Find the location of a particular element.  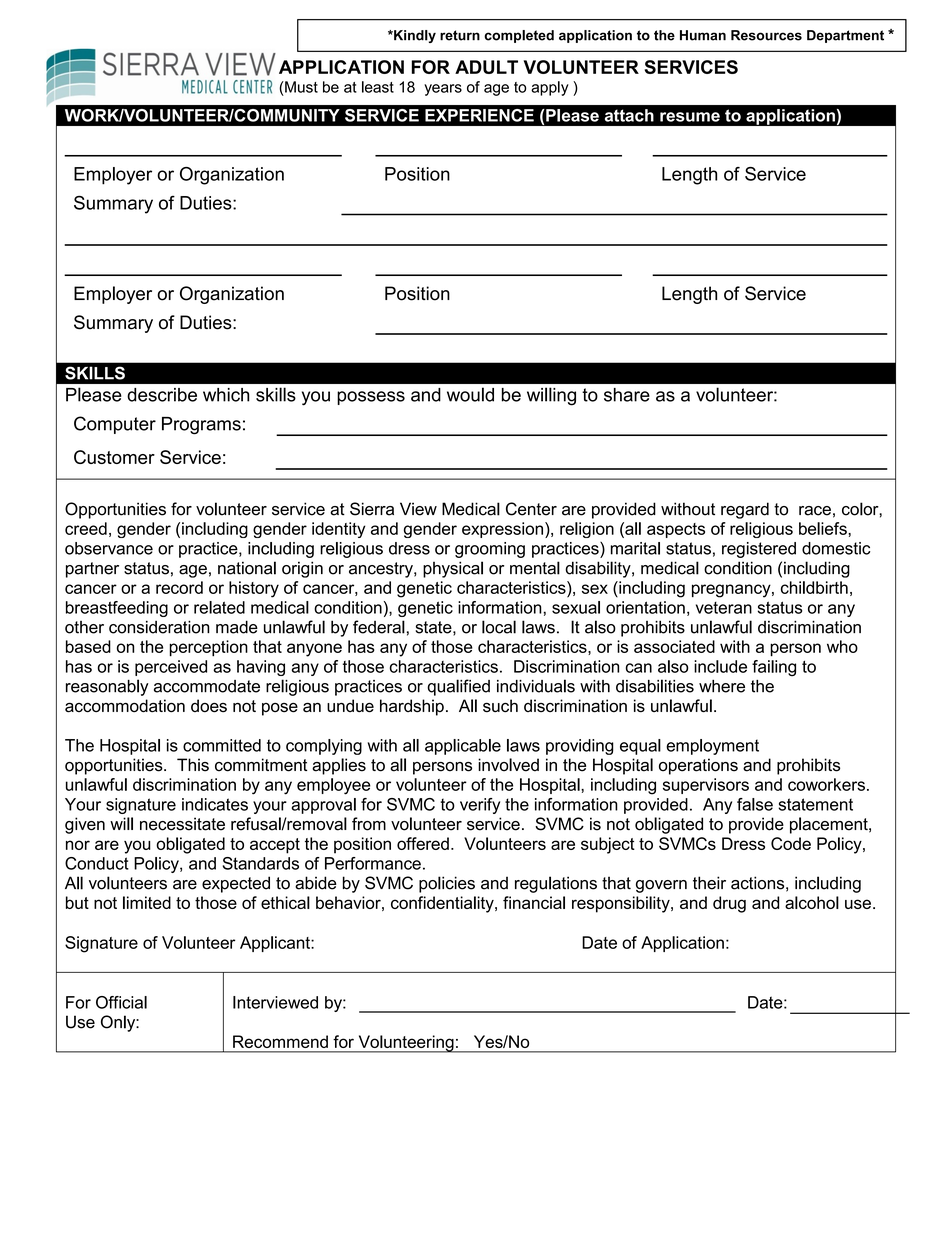

Official is located at coordinates (121, 1002).
